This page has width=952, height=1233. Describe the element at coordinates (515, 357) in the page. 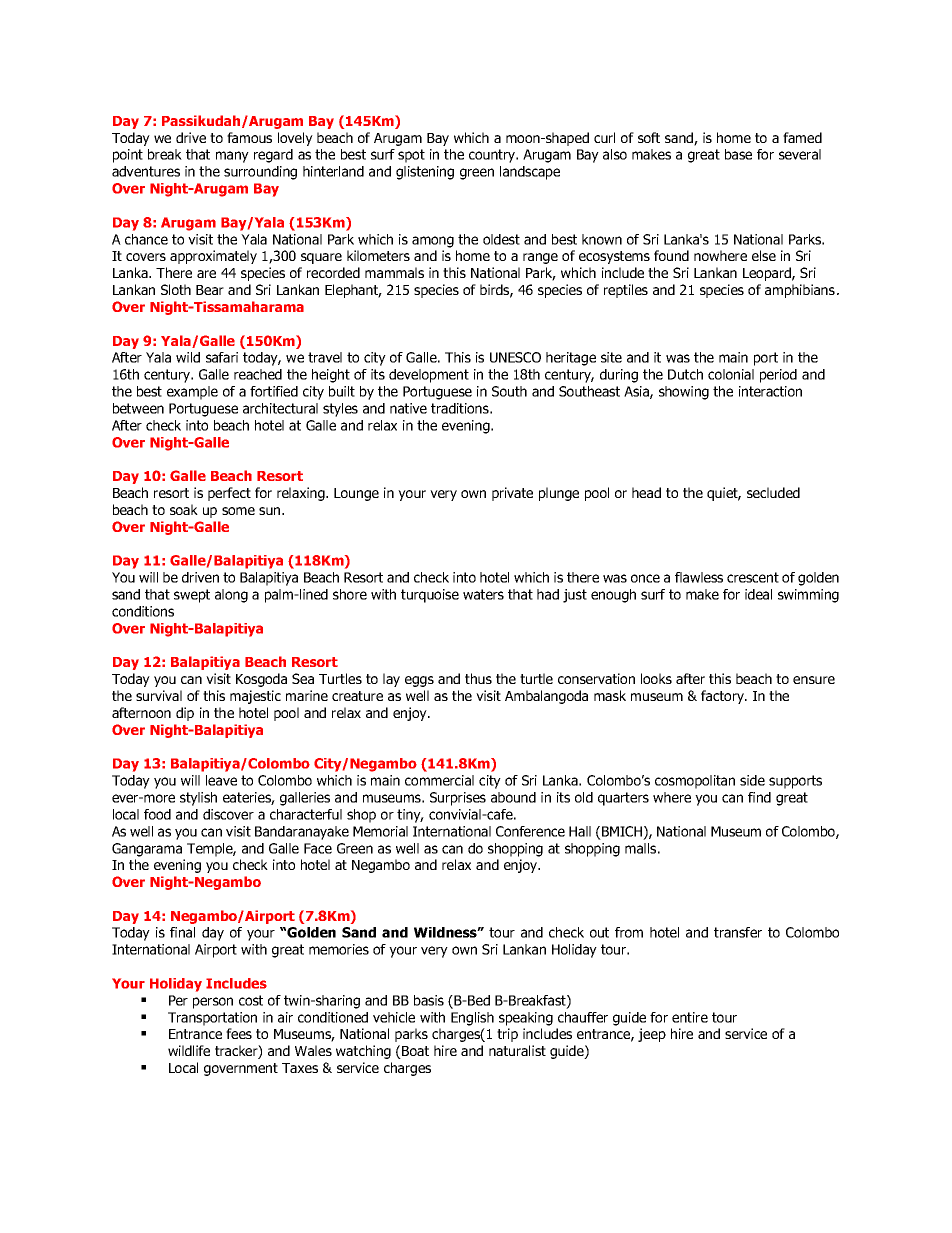

I see `UNESCO` at that location.
